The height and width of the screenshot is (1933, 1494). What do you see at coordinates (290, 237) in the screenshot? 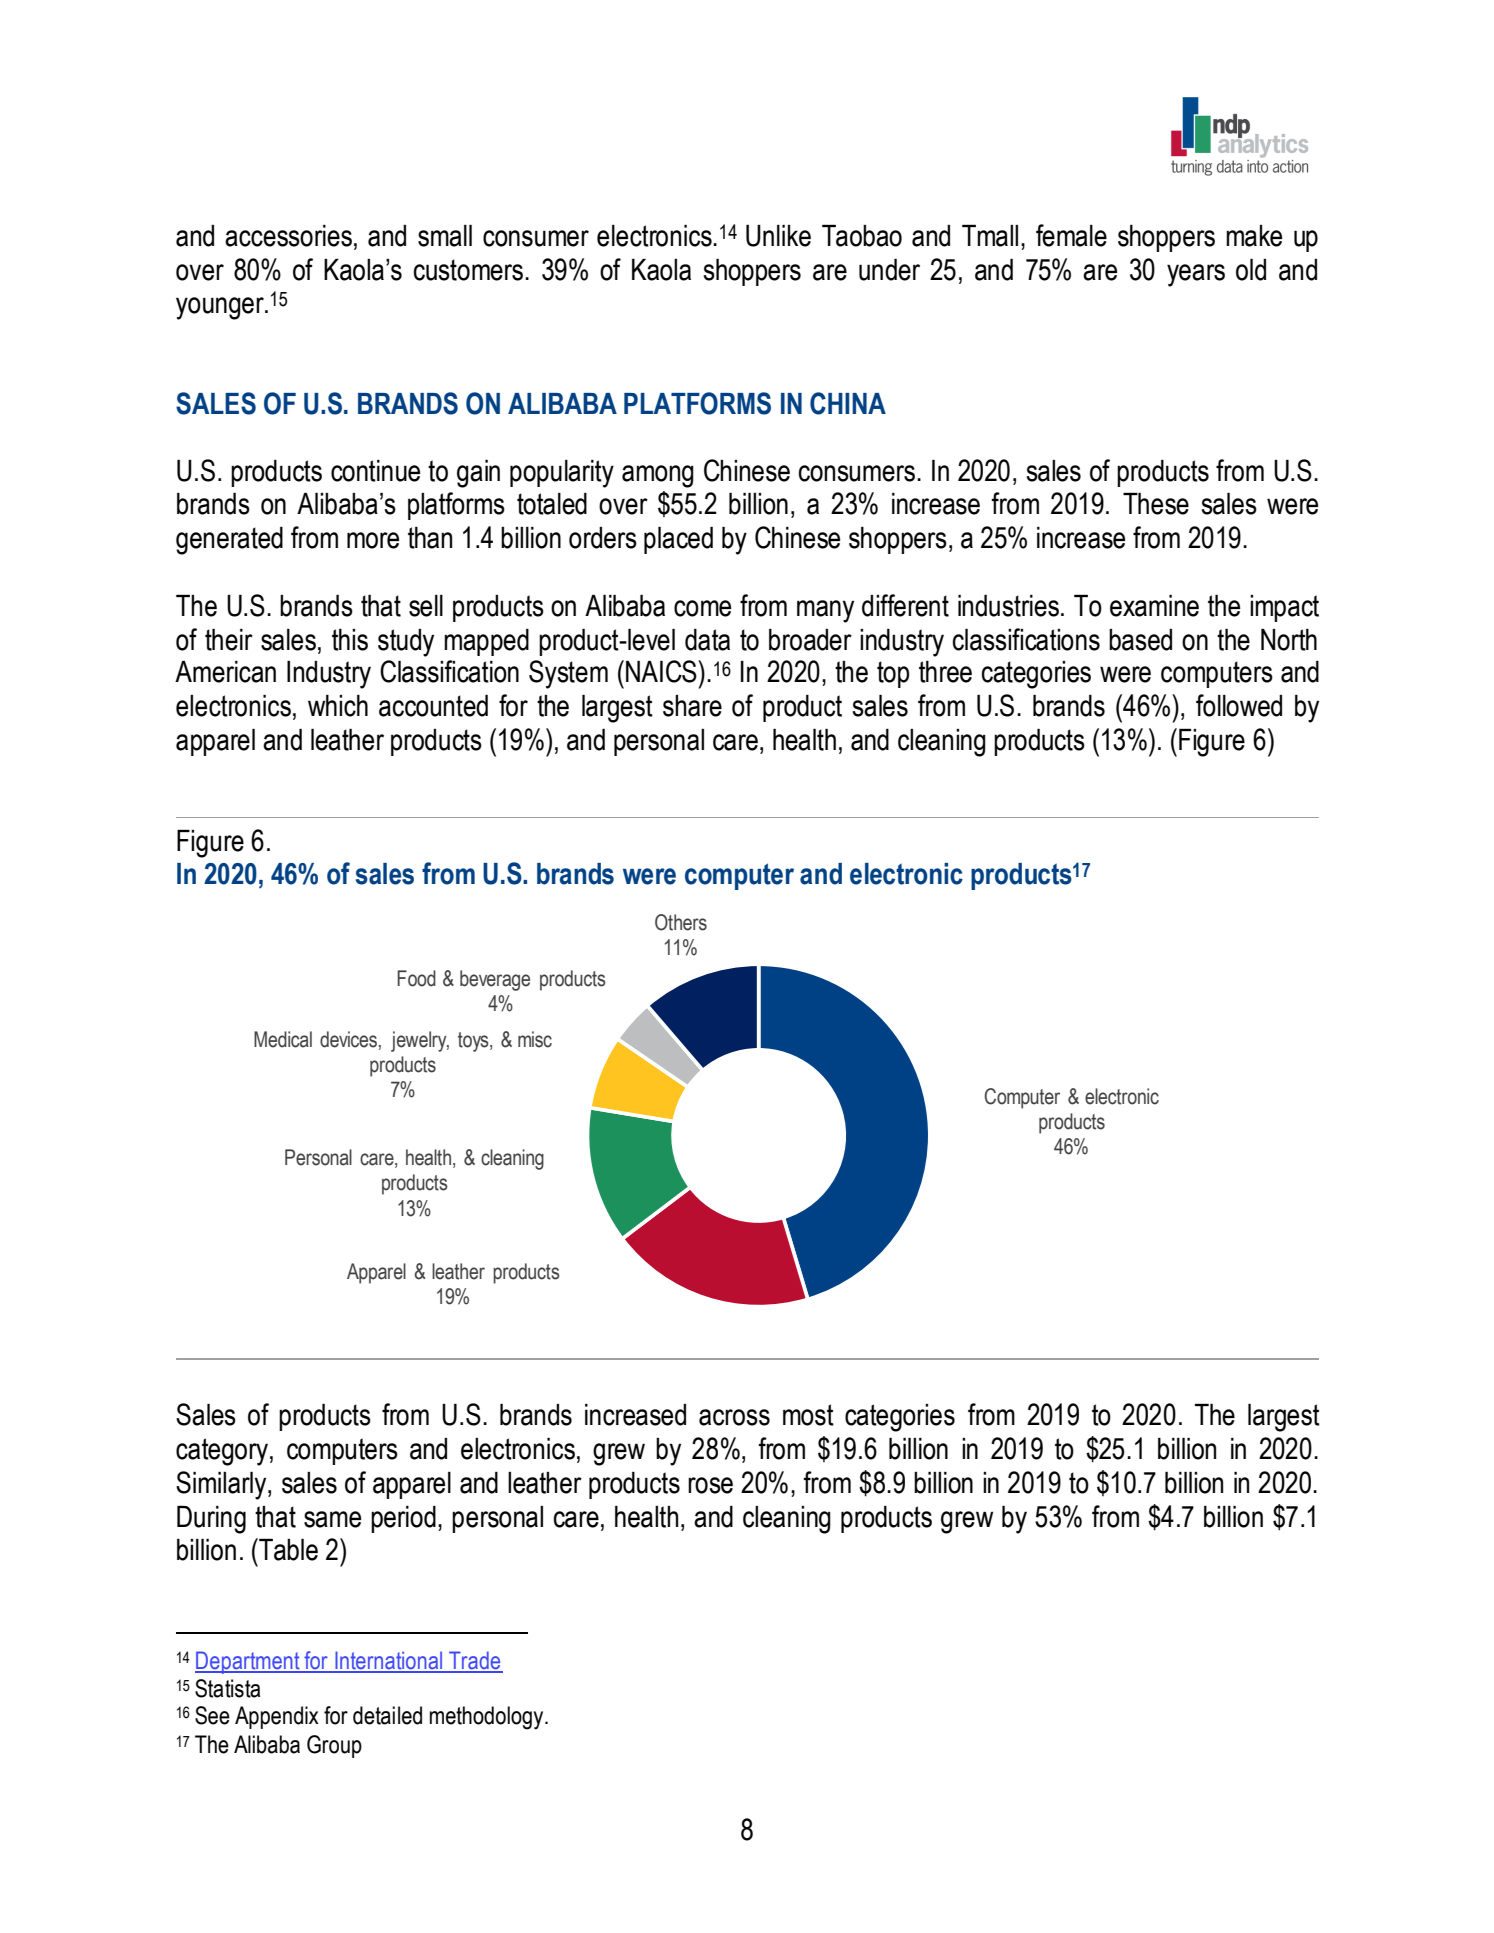
I see `accessories` at bounding box center [290, 237].
